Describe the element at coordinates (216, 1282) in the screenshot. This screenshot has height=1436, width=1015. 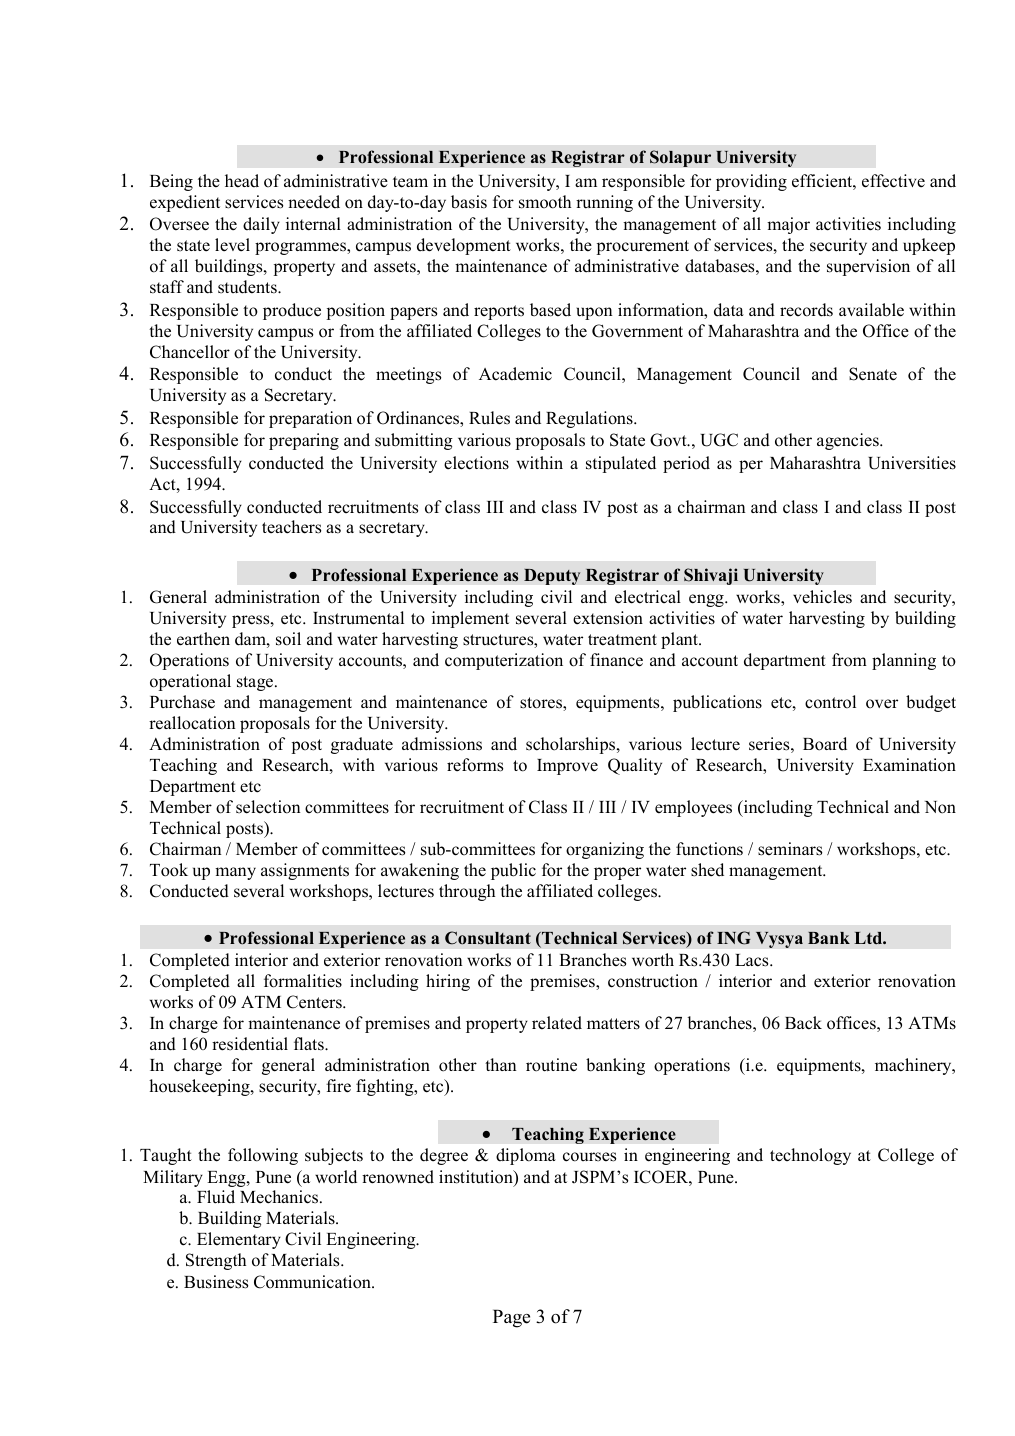
I see `Business` at that location.
